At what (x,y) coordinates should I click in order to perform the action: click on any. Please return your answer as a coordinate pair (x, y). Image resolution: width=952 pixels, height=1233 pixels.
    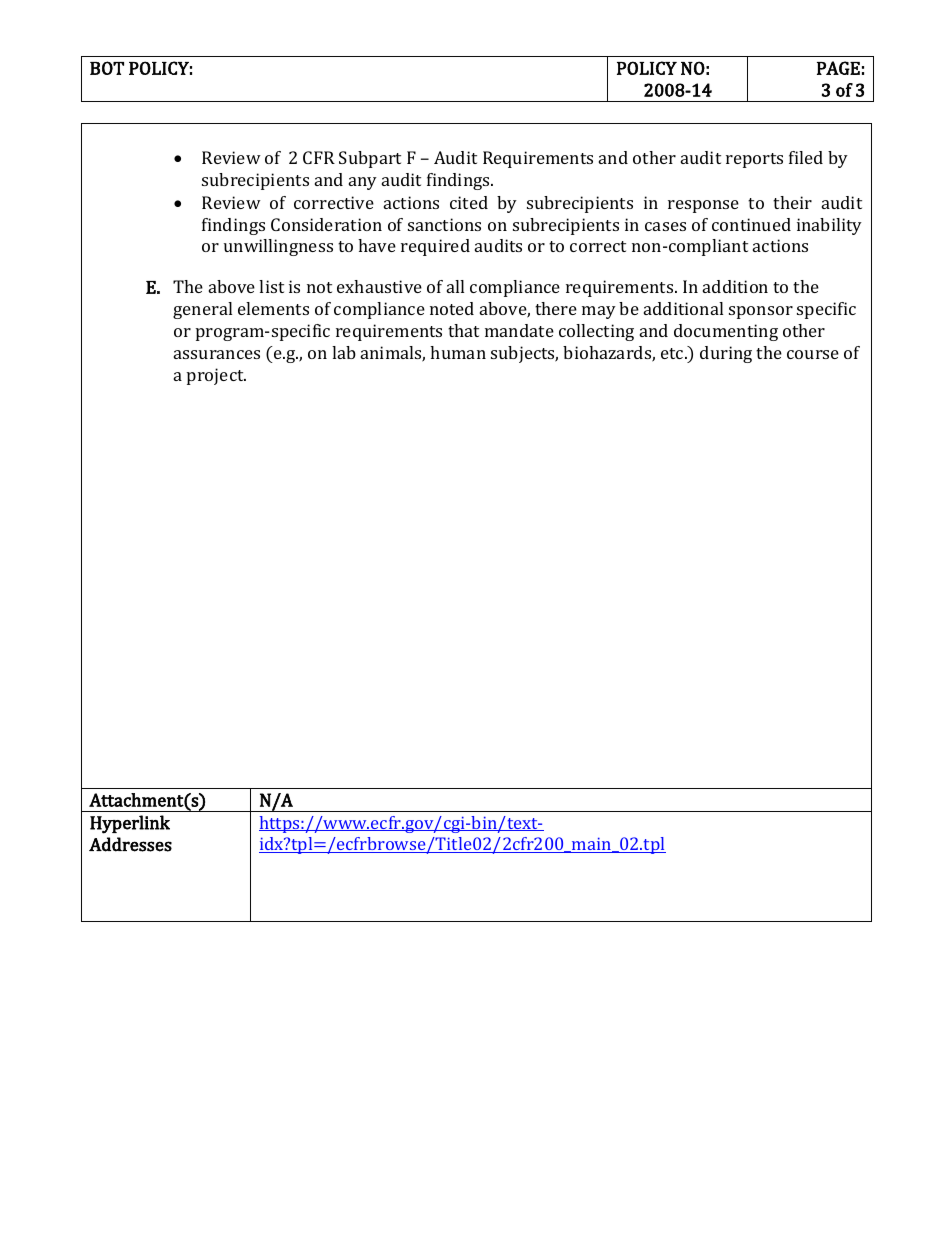
    Looking at the image, I should click on (363, 183).
